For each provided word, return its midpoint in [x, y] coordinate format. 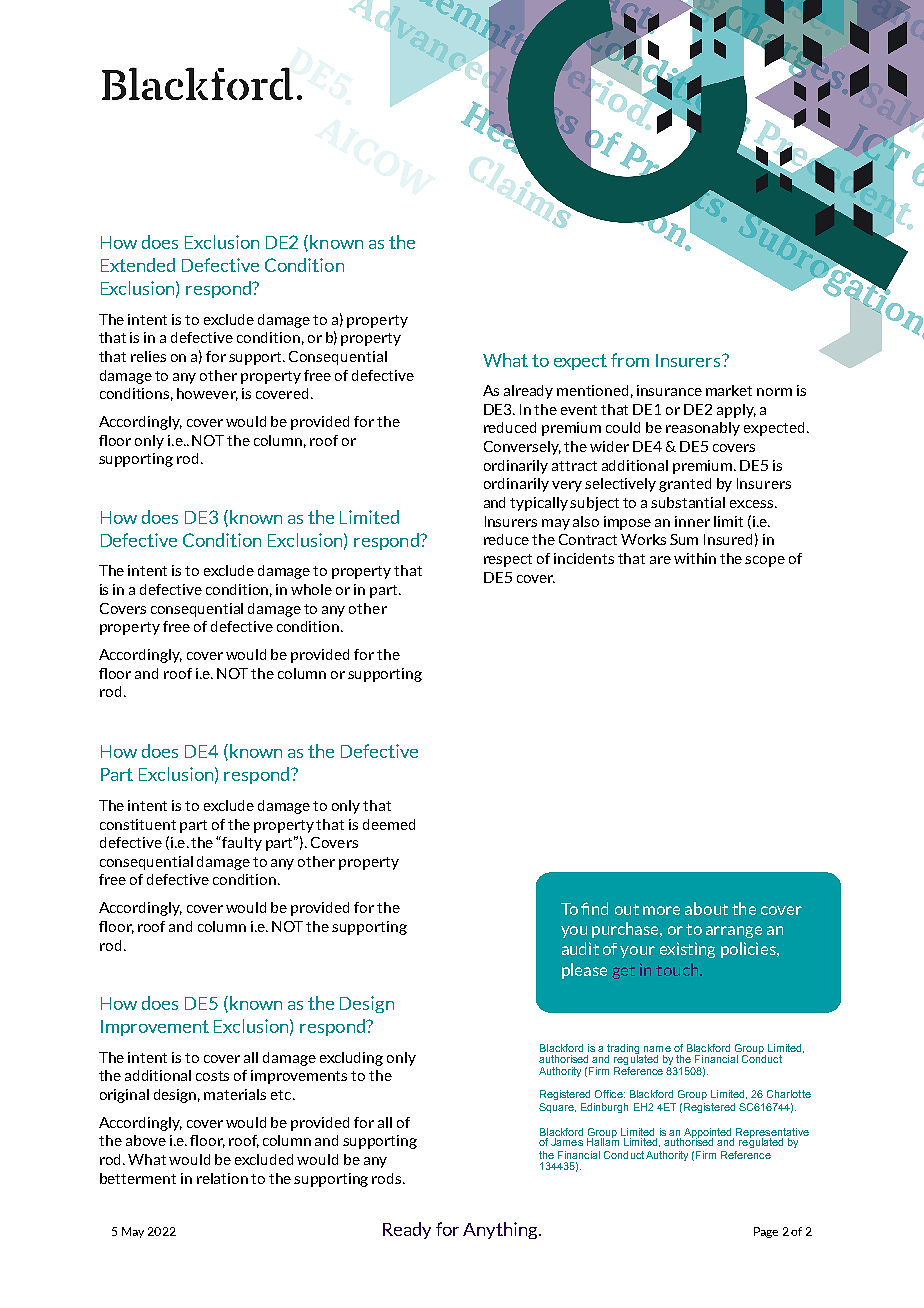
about [706, 908]
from [630, 360]
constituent [138, 824]
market [729, 390]
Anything [501, 1230]
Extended [138, 265]
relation [222, 1178]
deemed [389, 824]
